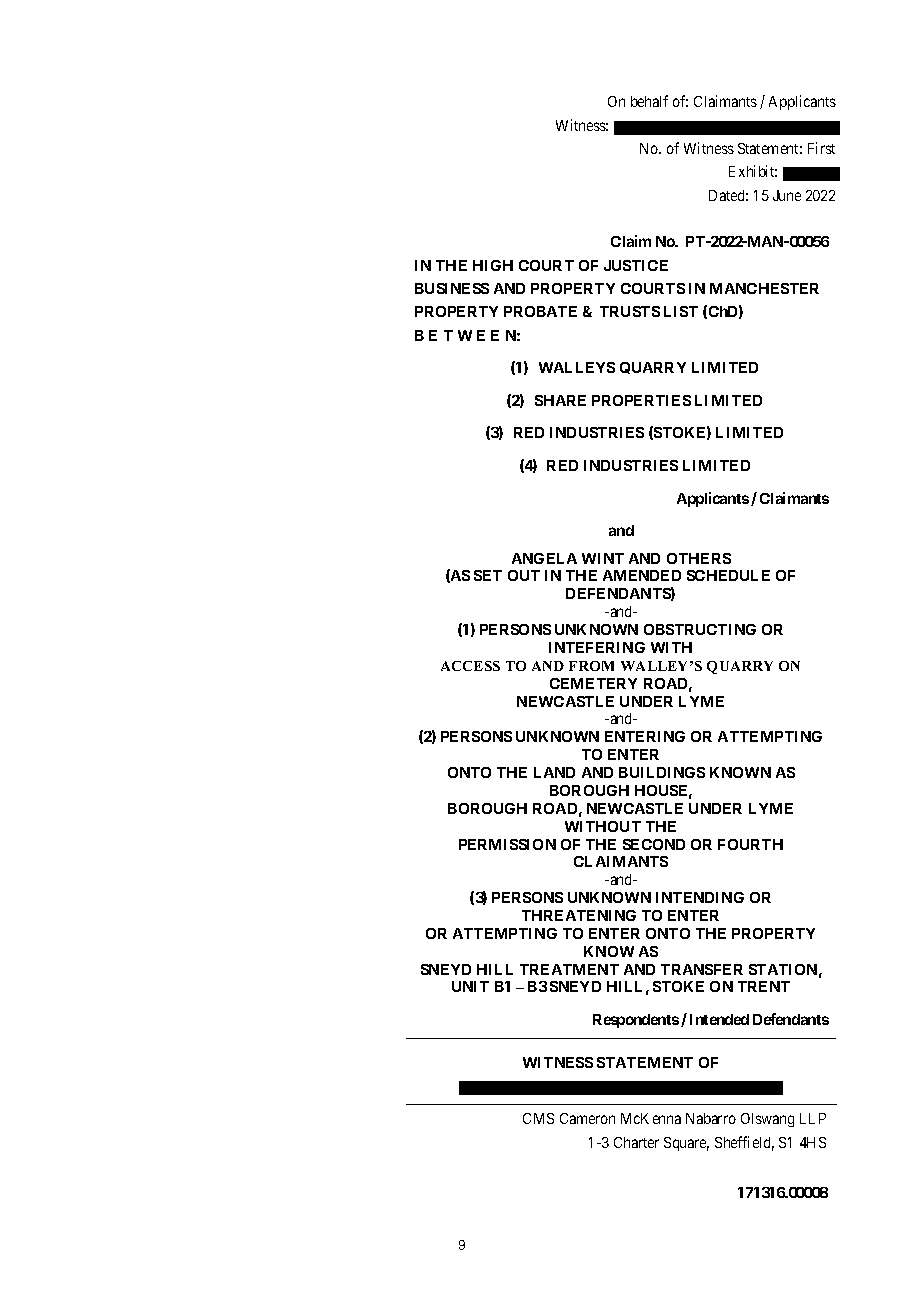 This image has height=1308, width=924. What do you see at coordinates (493, 265) in the image?
I see `HIGH` at bounding box center [493, 265].
